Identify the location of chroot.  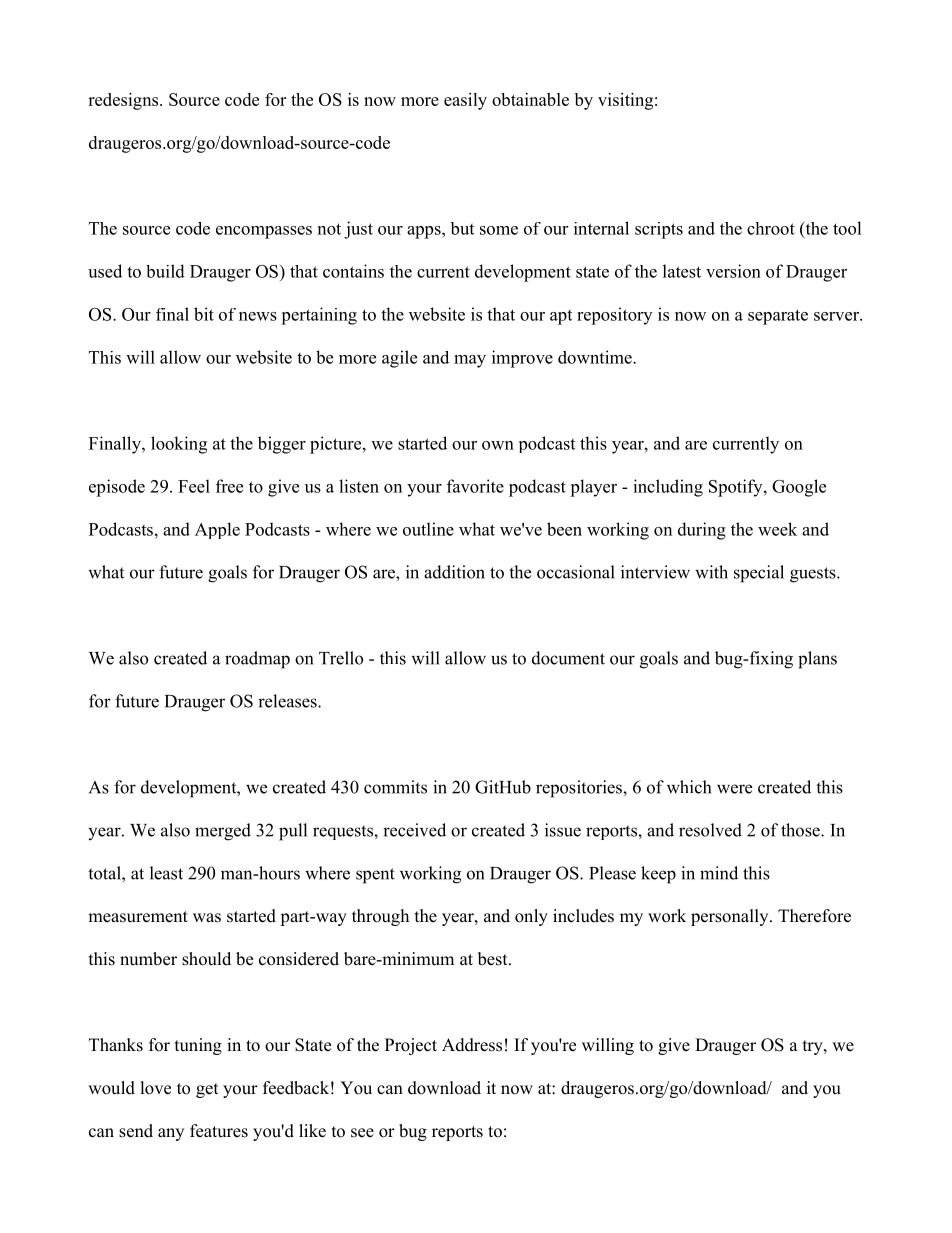
(771, 228).
